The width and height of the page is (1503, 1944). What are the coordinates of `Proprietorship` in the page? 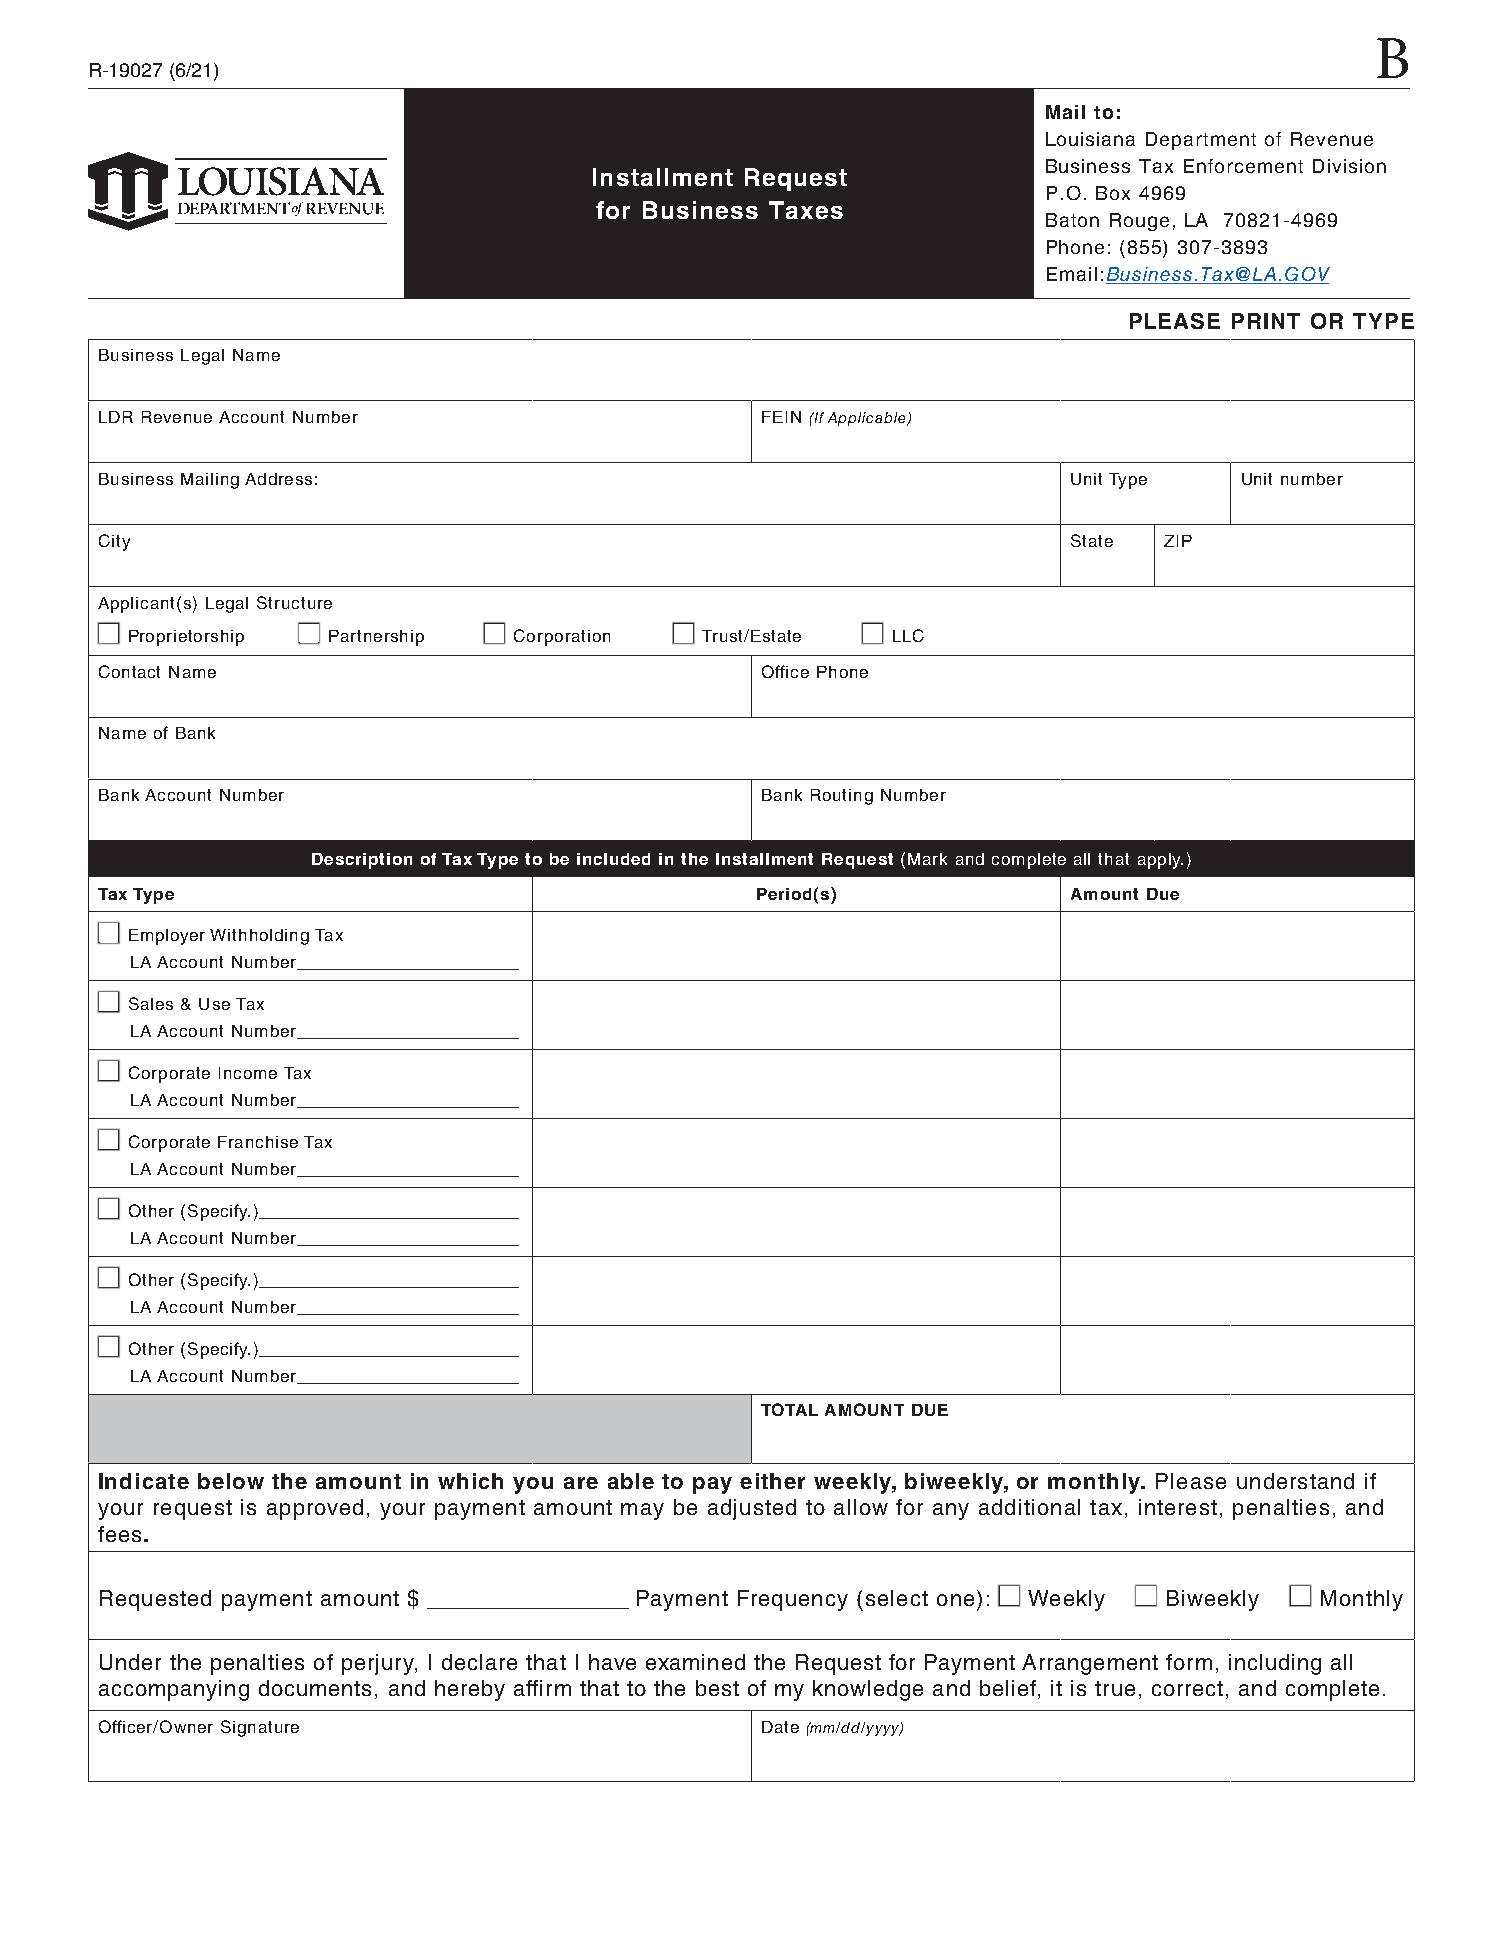 It's located at (186, 638).
